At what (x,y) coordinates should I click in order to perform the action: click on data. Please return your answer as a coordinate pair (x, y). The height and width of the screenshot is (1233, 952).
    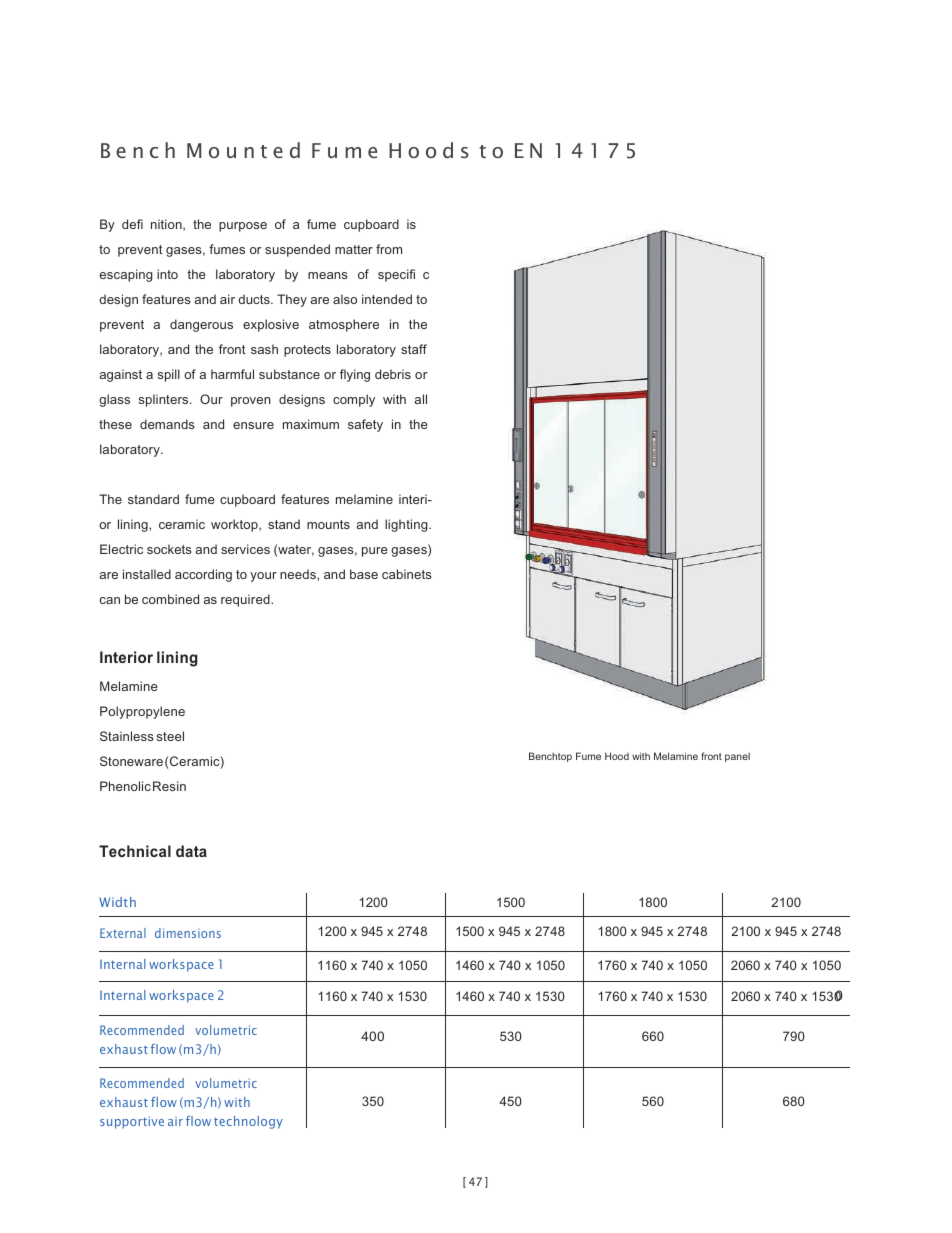
    Looking at the image, I should click on (191, 851).
